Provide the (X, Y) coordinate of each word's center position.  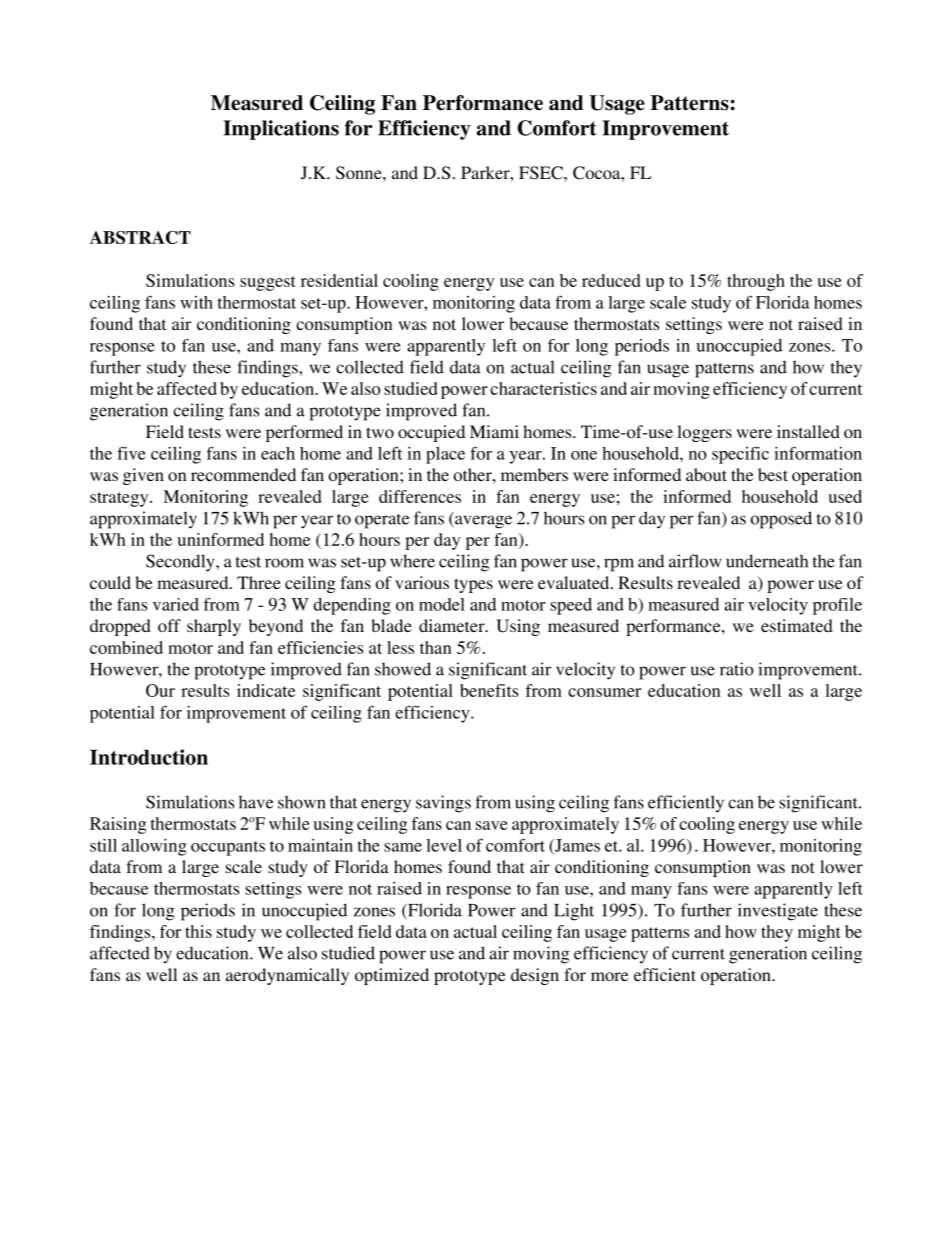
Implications (281, 130)
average (482, 522)
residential (339, 280)
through (756, 282)
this (198, 931)
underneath (767, 561)
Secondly (181, 563)
